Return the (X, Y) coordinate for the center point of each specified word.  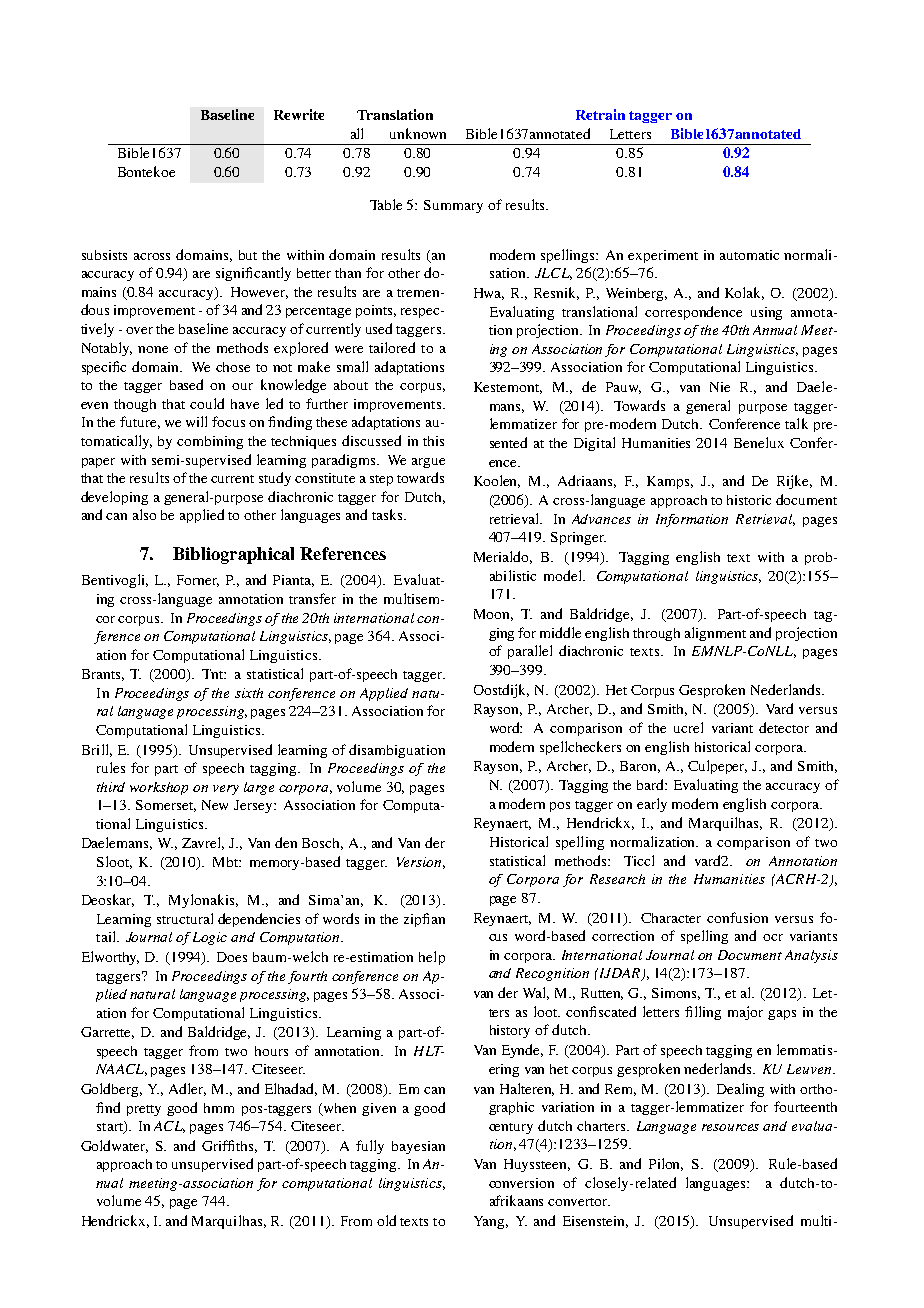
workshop (159, 788)
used (379, 328)
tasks (388, 514)
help (432, 958)
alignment (715, 634)
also (144, 514)
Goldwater (114, 1146)
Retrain (600, 114)
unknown (418, 133)
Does (232, 957)
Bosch (322, 844)
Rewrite (299, 114)
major (745, 1013)
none (153, 349)
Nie (720, 387)
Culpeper (717, 767)
